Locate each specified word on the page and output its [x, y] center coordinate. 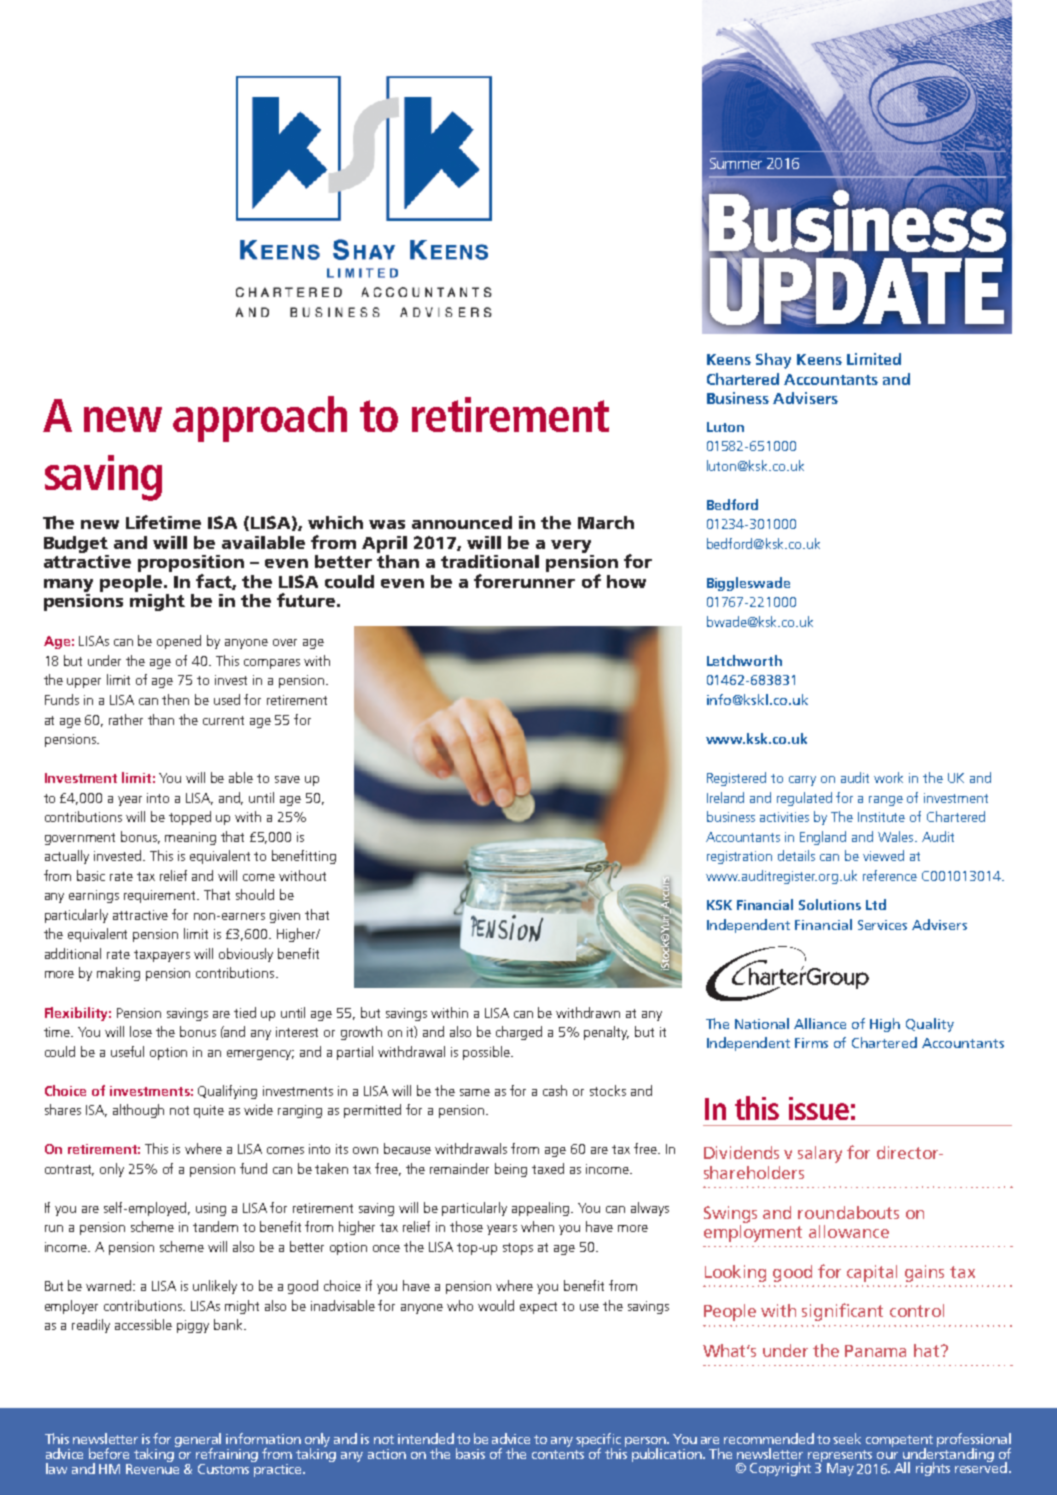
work [888, 777]
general [198, 1441]
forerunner [524, 581]
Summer [736, 163]
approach [260, 419]
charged [519, 1033]
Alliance [820, 1023]
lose [141, 1031]
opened [179, 642]
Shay [773, 361]
